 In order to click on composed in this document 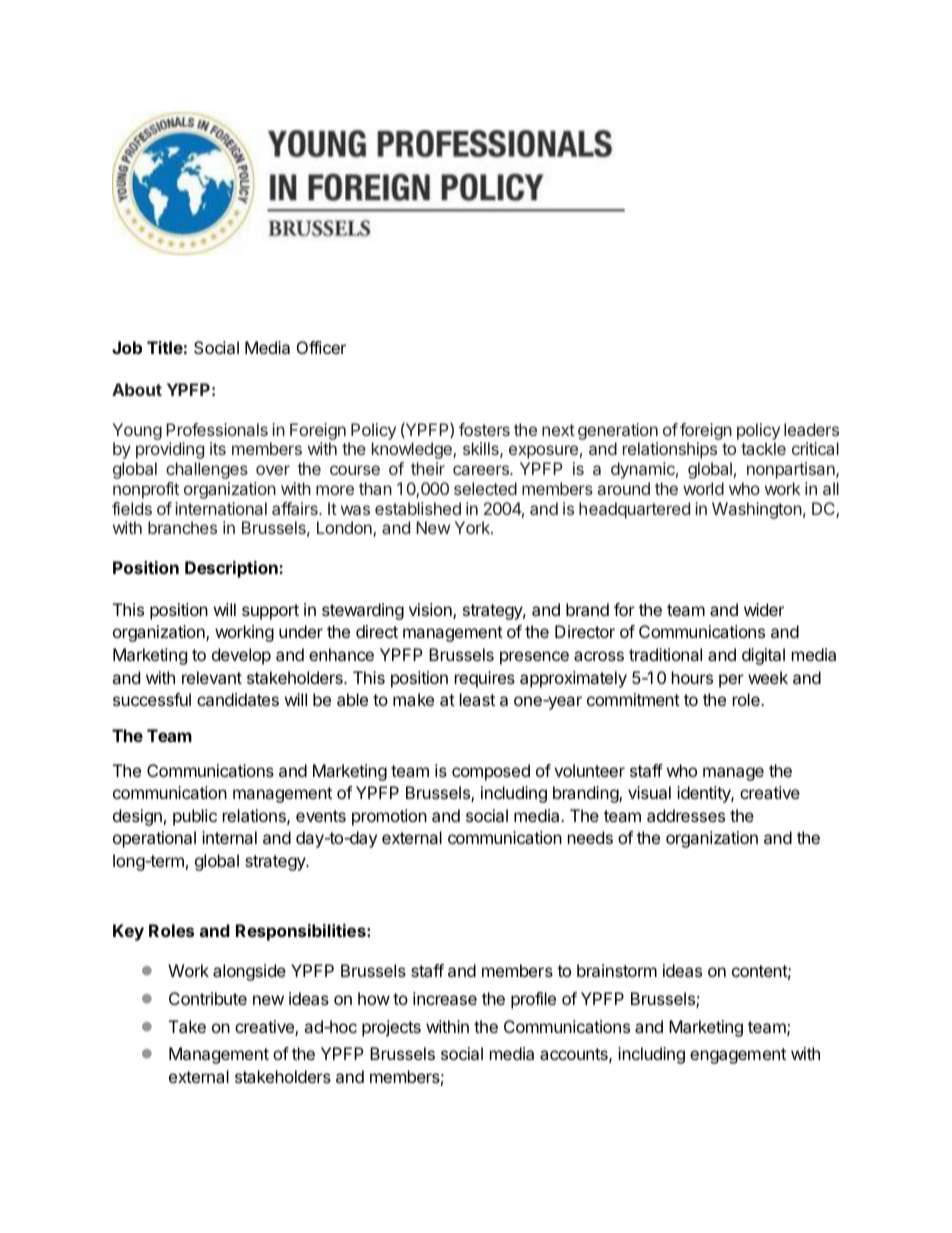, I will do `click(491, 772)`.
